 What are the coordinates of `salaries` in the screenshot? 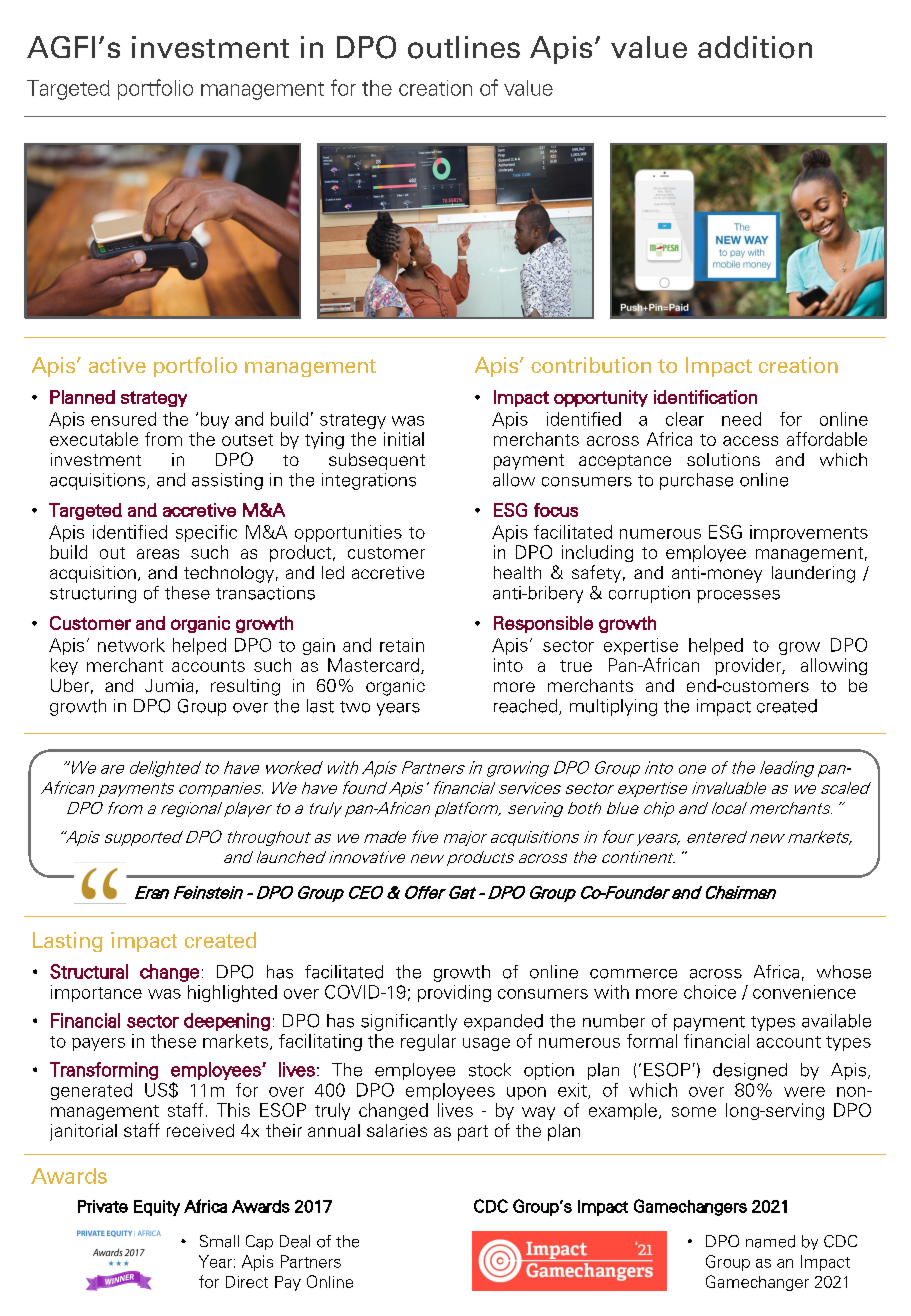 It's located at (397, 1130).
